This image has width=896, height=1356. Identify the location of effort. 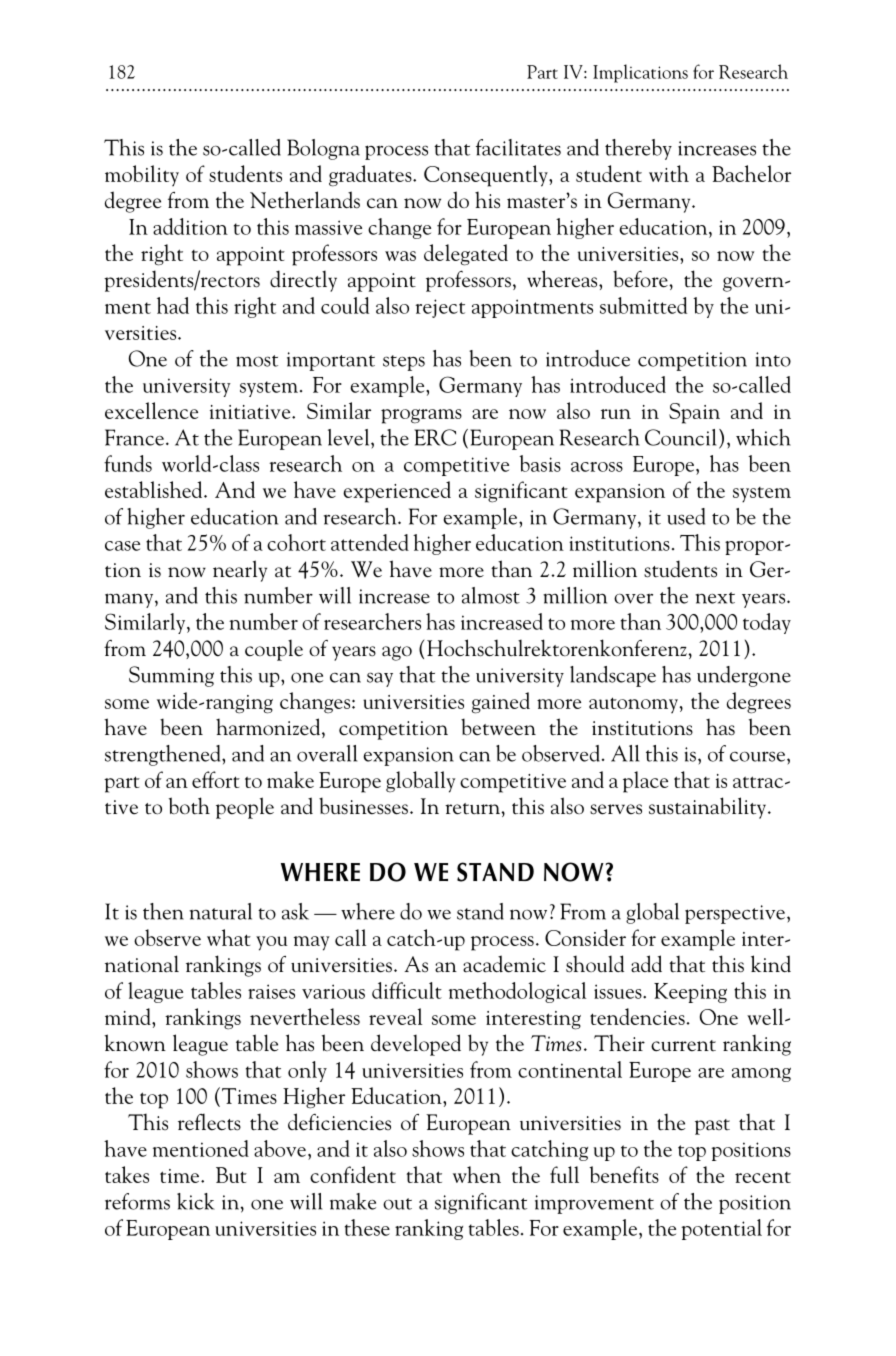
(216, 779).
